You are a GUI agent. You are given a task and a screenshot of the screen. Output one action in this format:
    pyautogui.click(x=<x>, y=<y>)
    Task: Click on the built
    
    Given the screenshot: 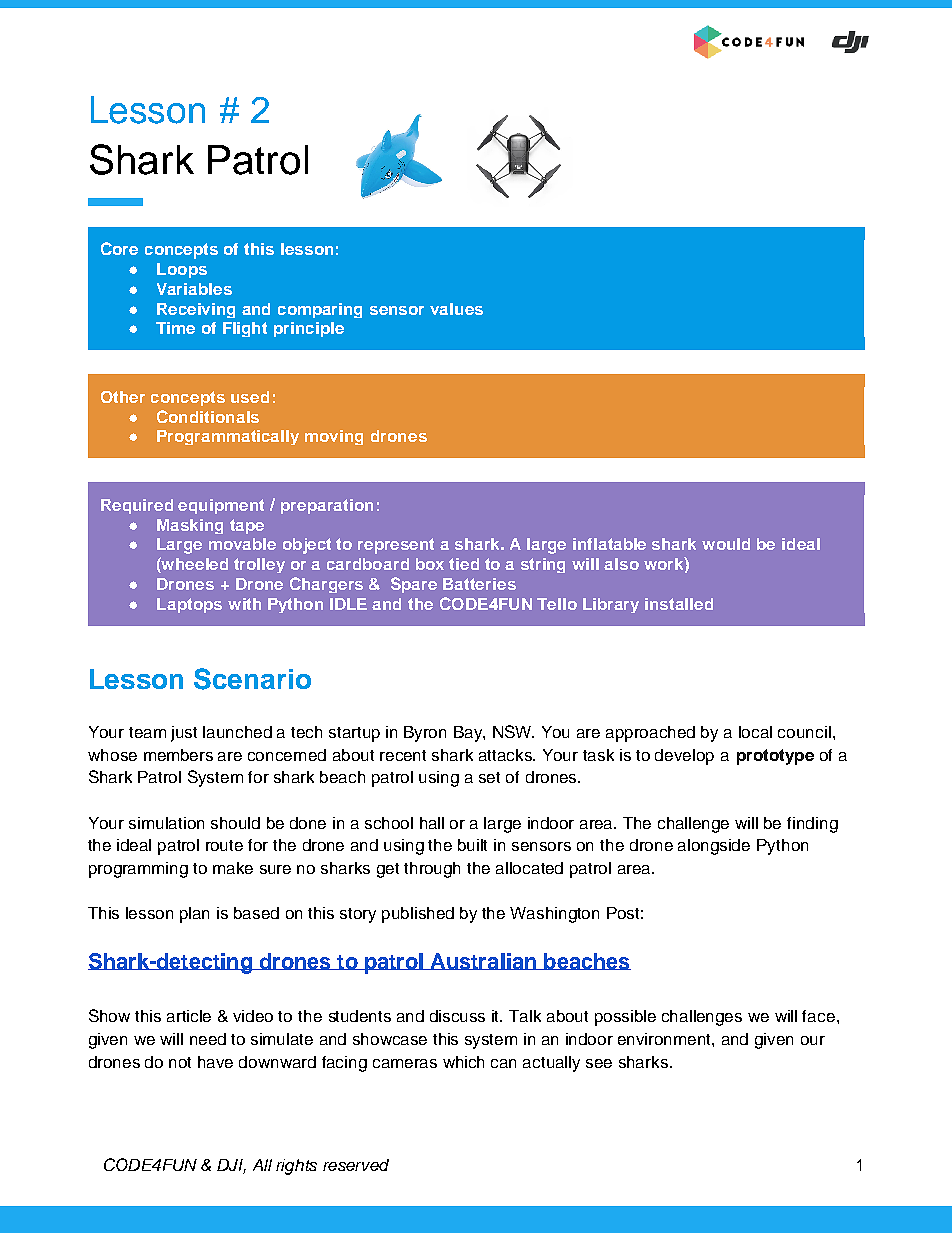 What is the action you would take?
    pyautogui.click(x=472, y=845)
